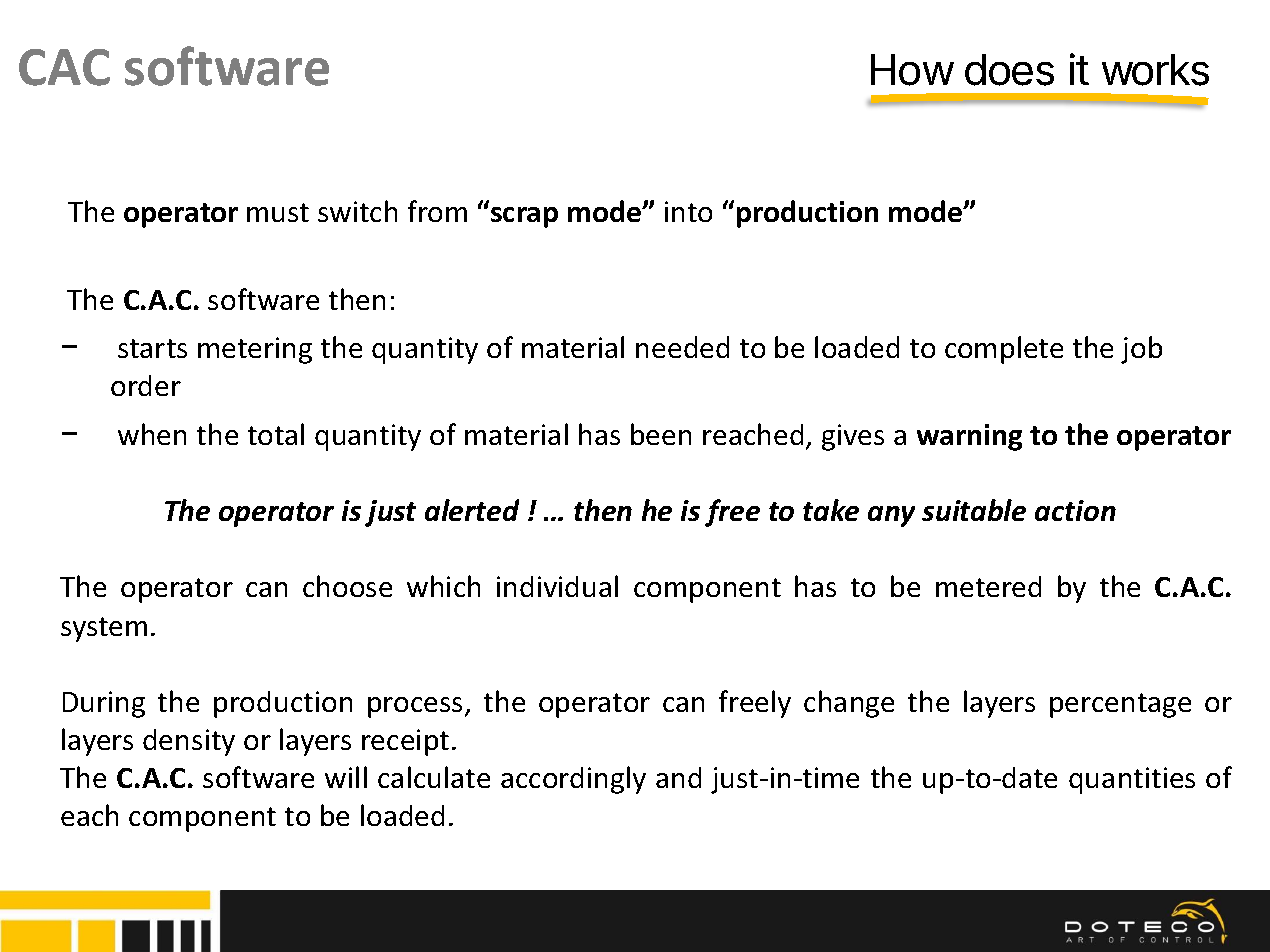 This screenshot has width=1270, height=952. I want to click on How, so click(912, 70).
